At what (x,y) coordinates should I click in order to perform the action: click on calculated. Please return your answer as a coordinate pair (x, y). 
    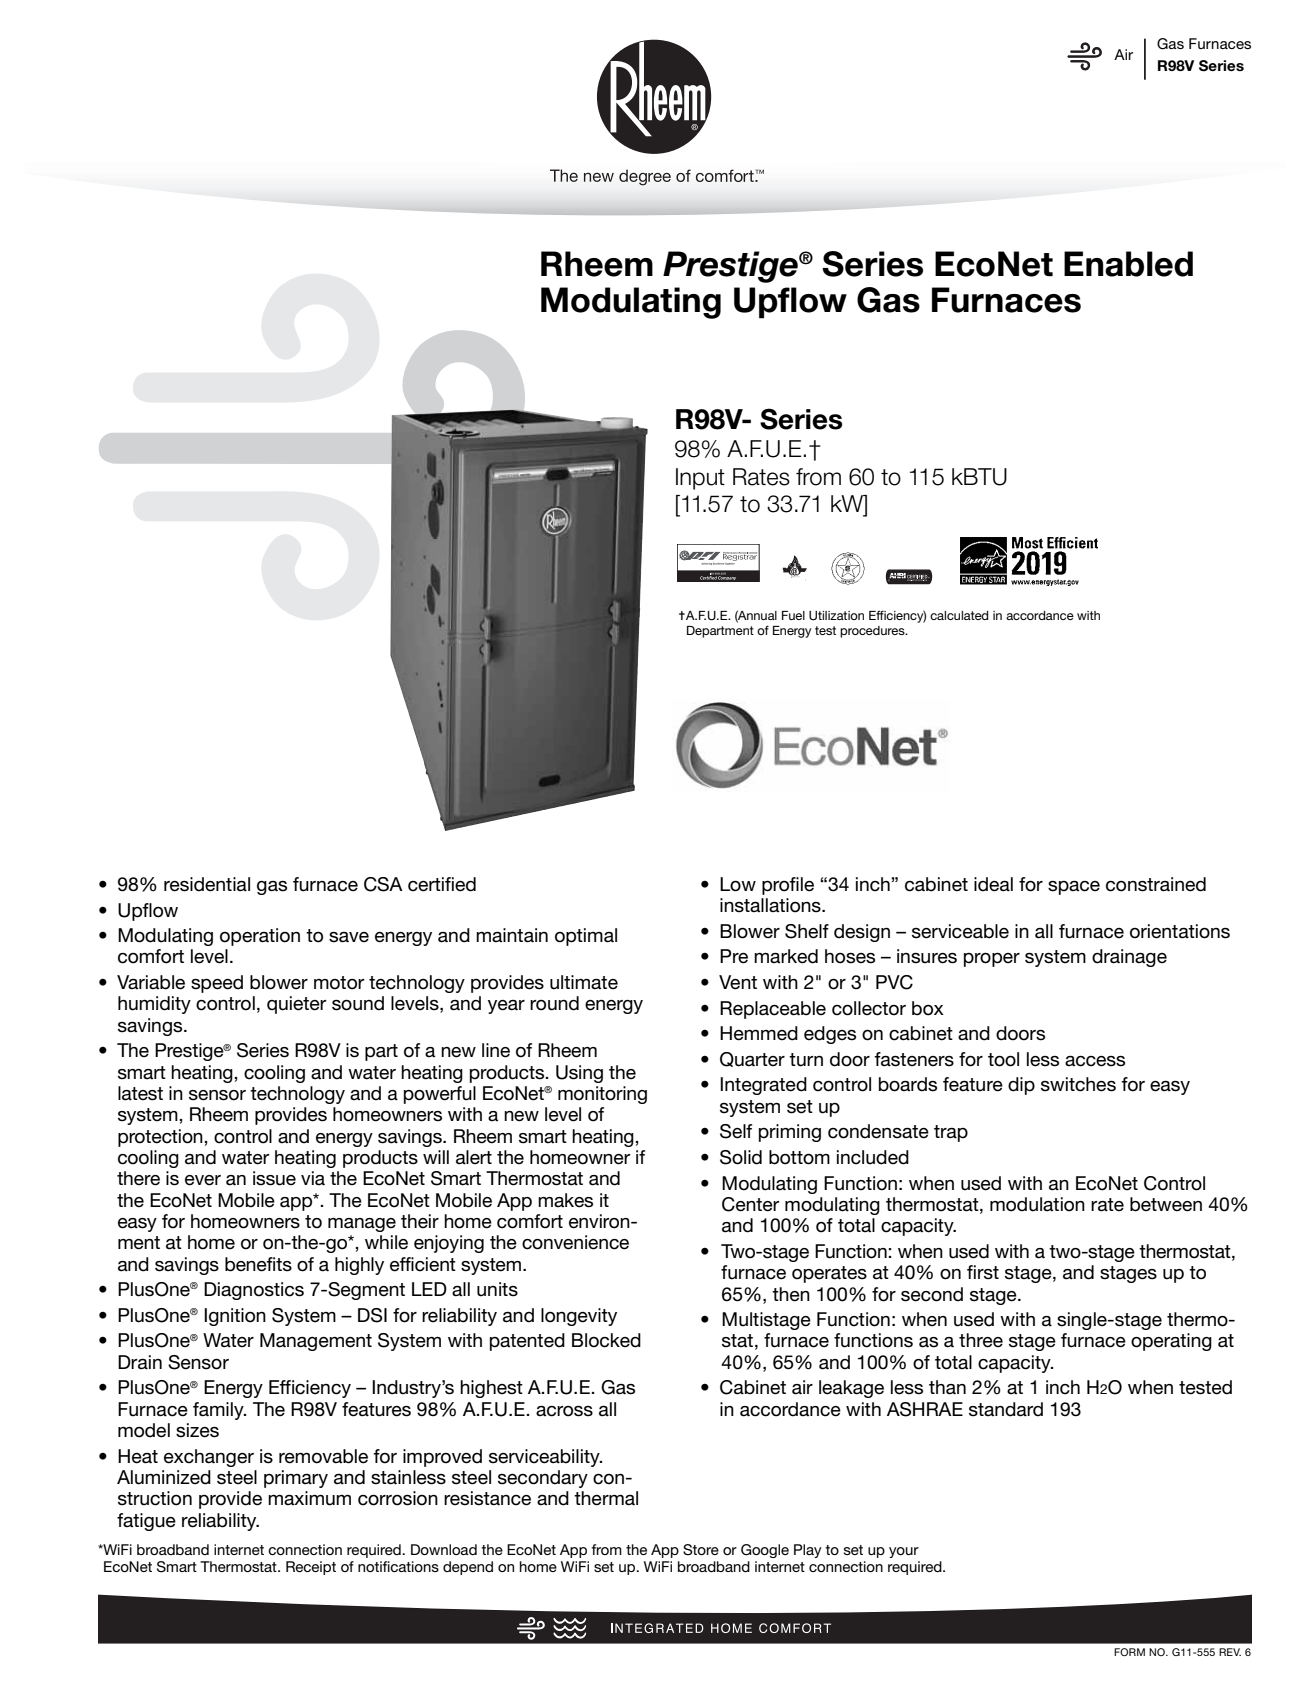
    Looking at the image, I should click on (959, 615).
